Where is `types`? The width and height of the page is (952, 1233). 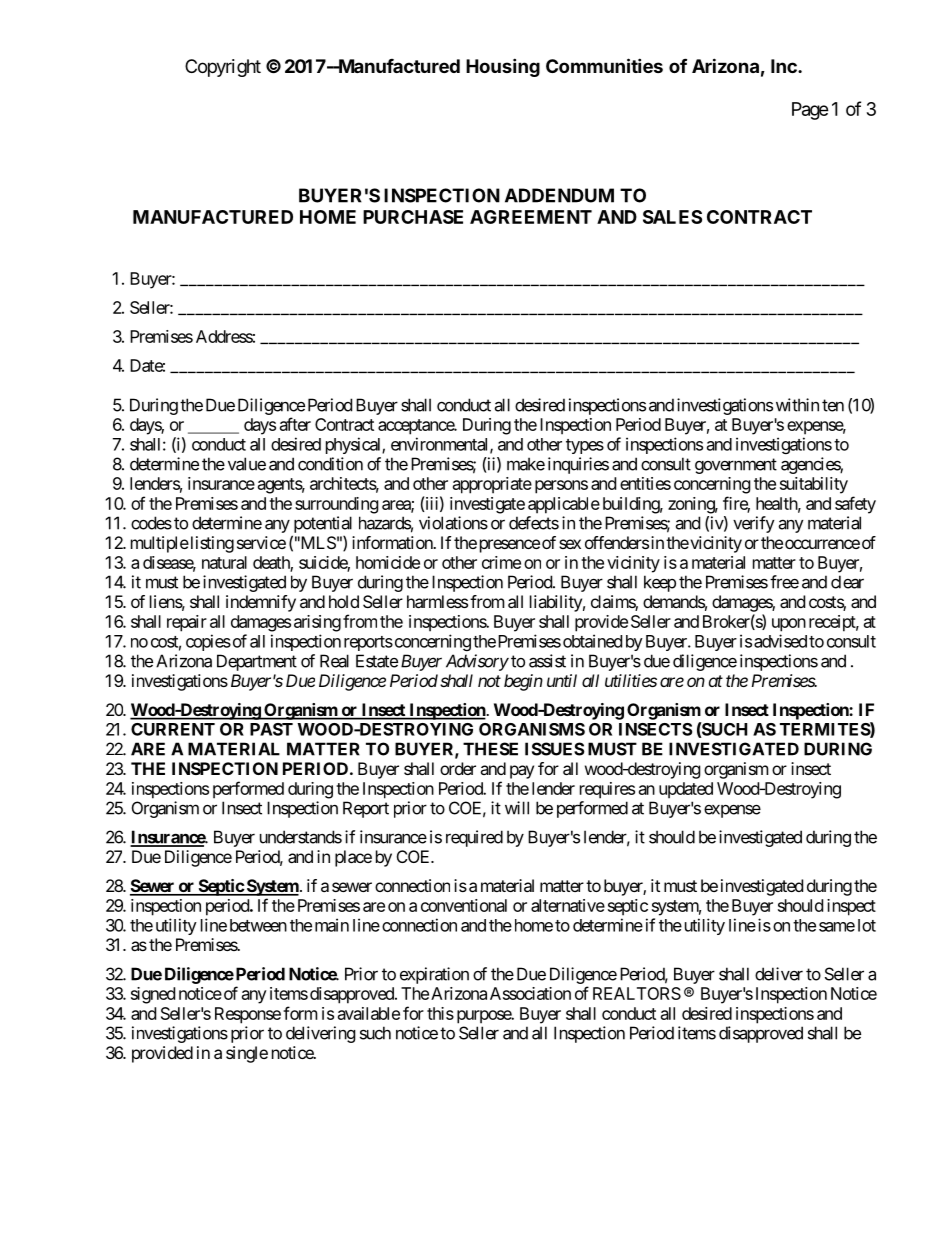 types is located at coordinates (585, 446).
